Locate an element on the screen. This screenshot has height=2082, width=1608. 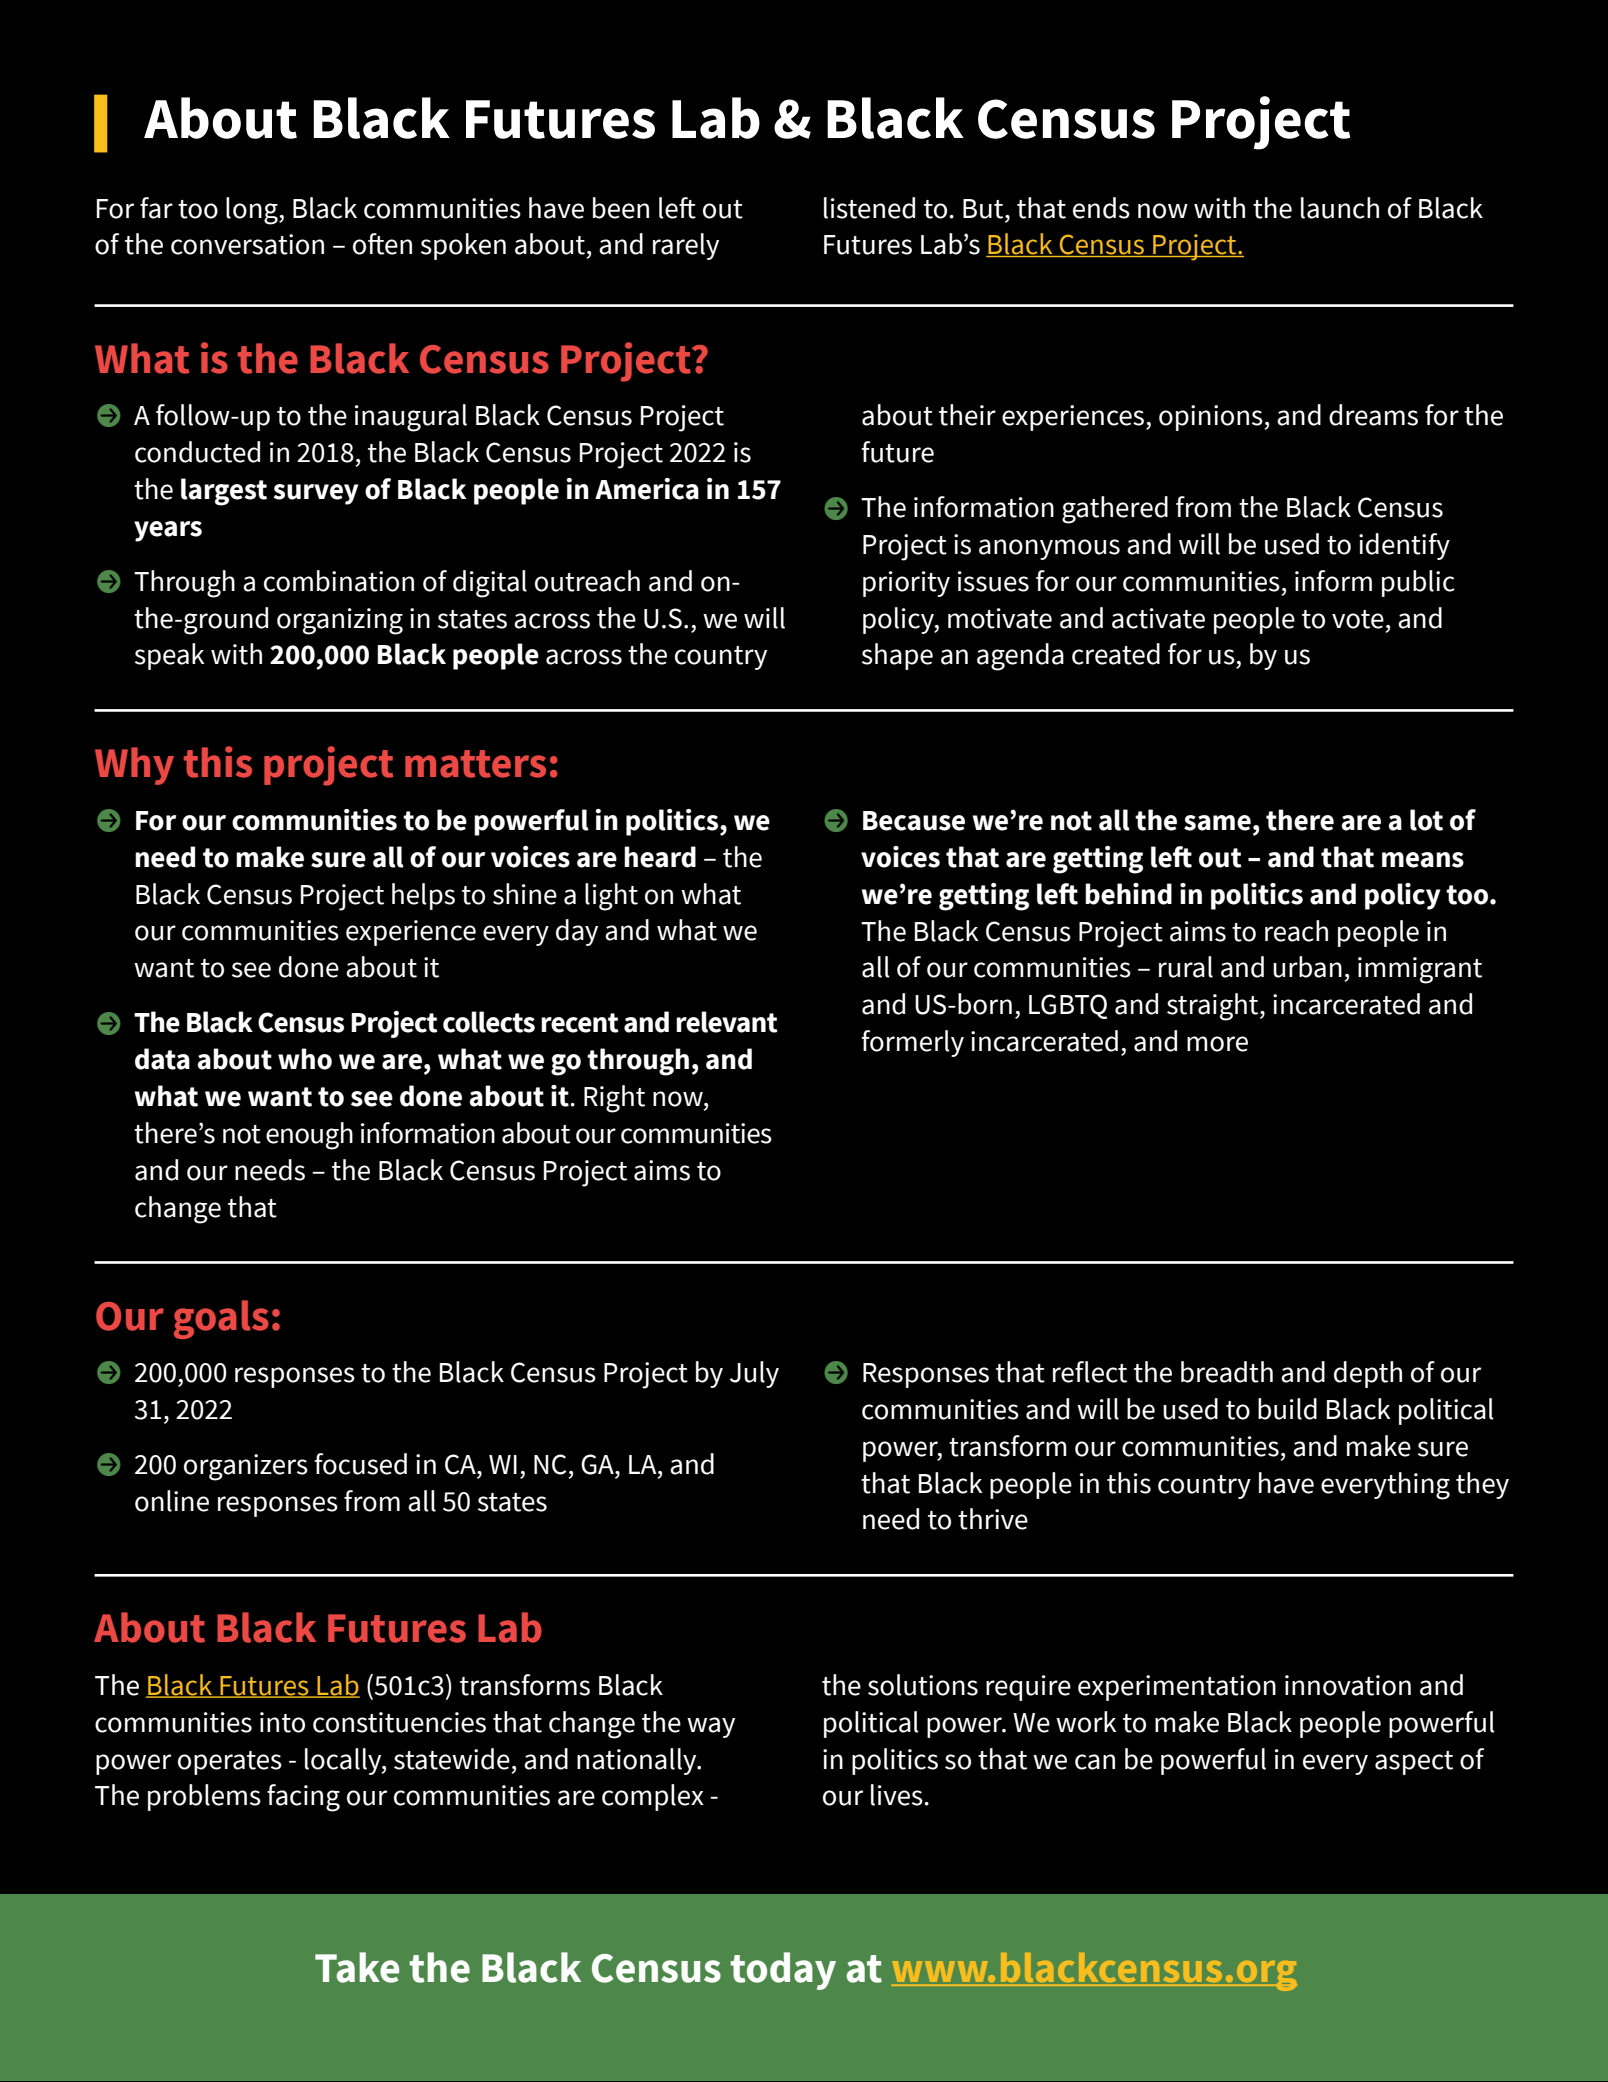
thrive is located at coordinates (993, 1519).
